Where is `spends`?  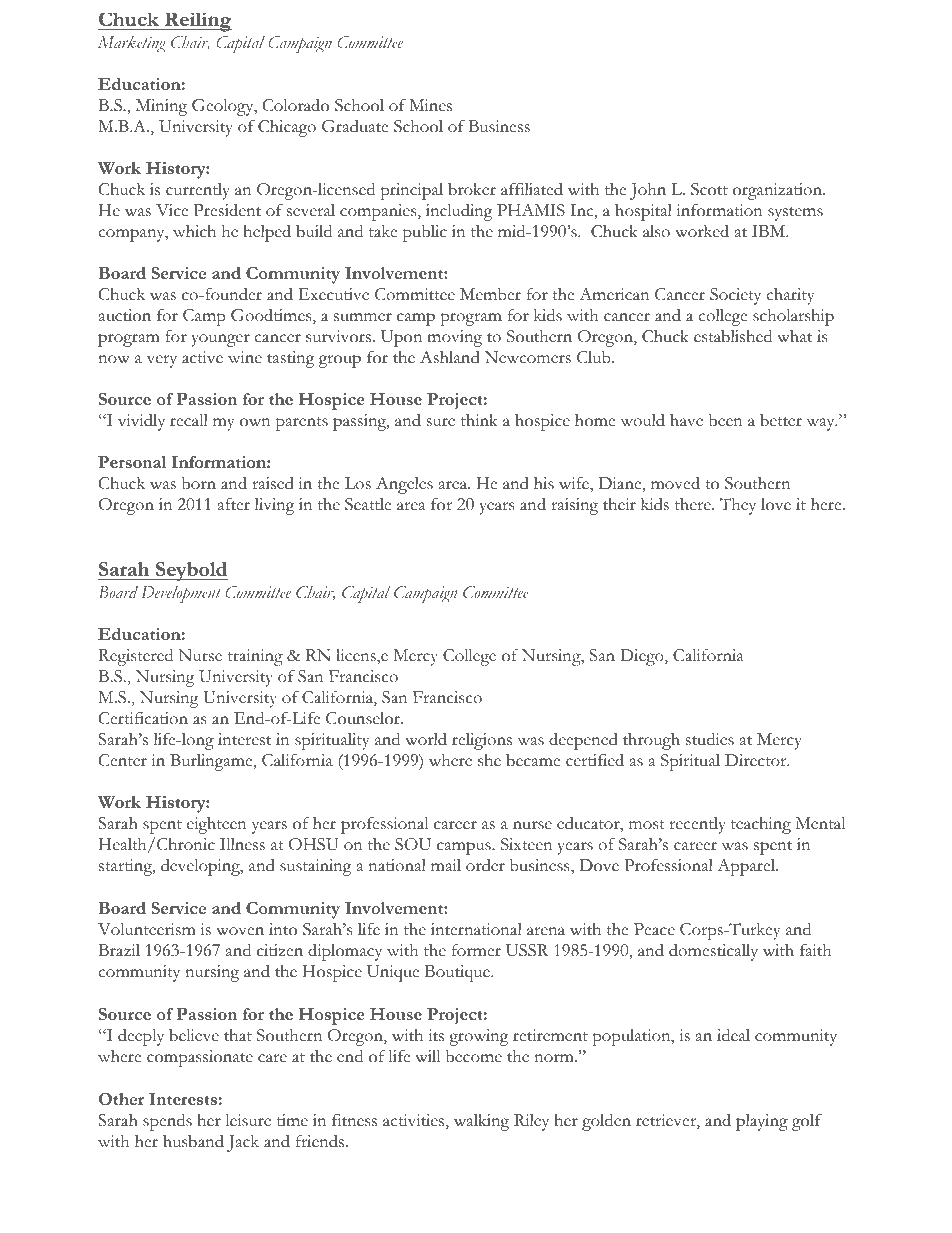 spends is located at coordinates (167, 1122).
